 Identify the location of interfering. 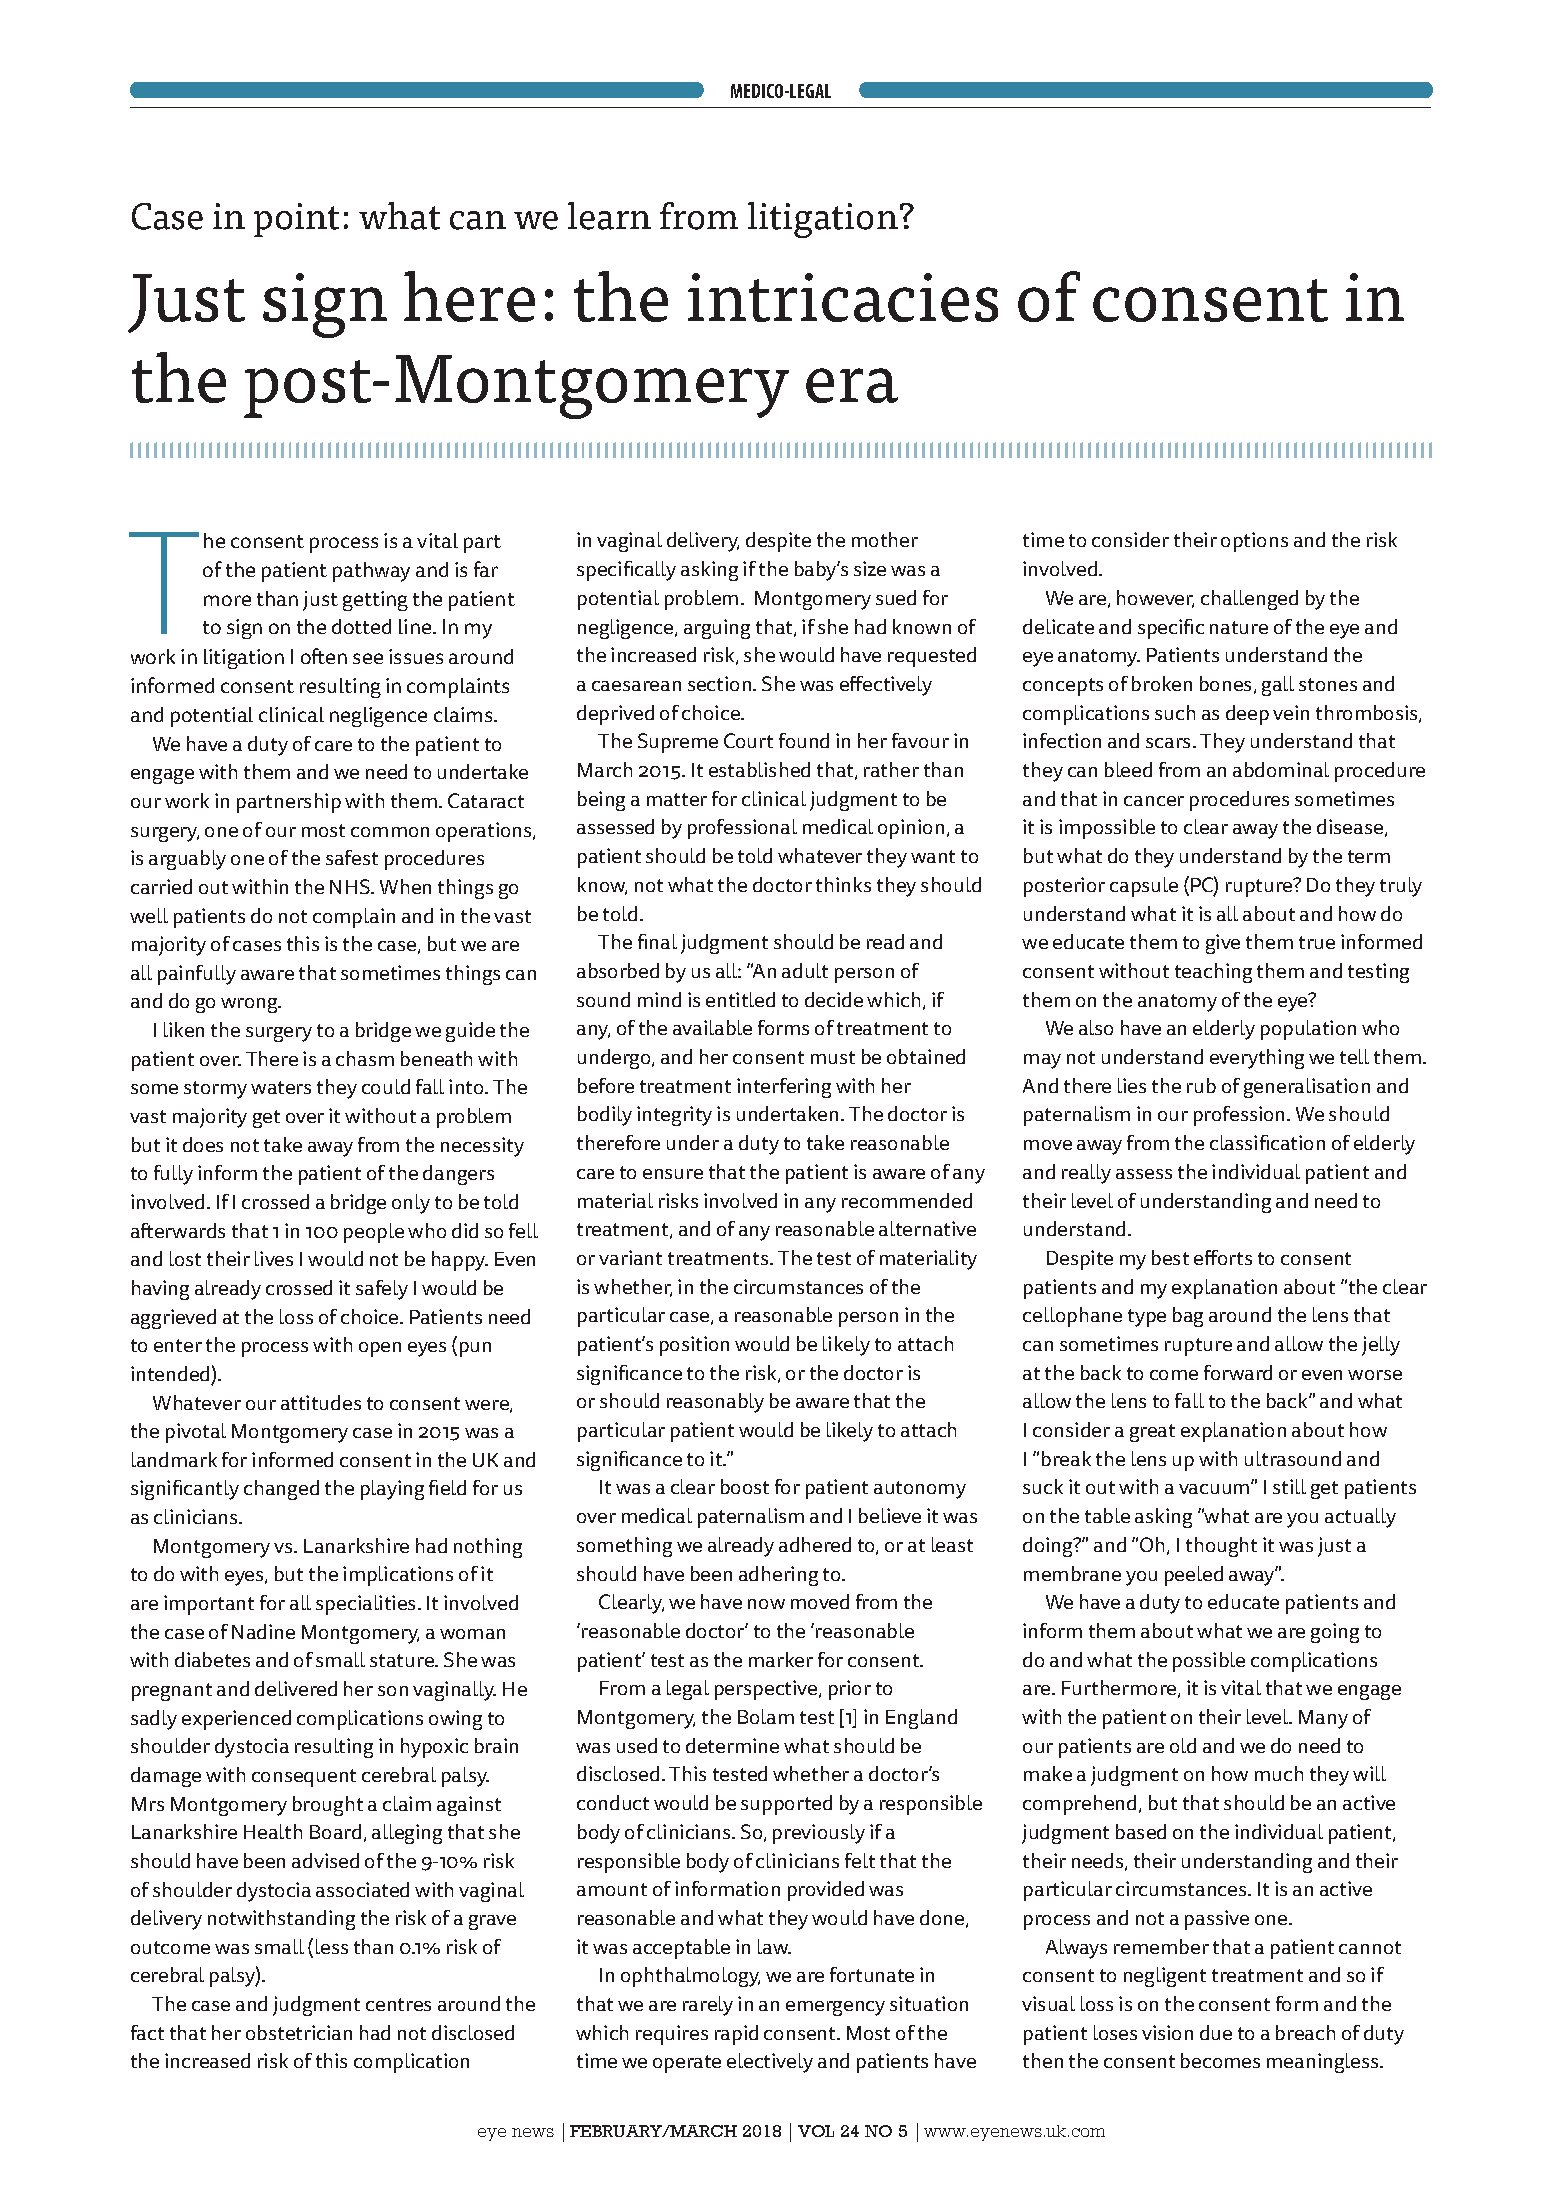
(784, 1088).
